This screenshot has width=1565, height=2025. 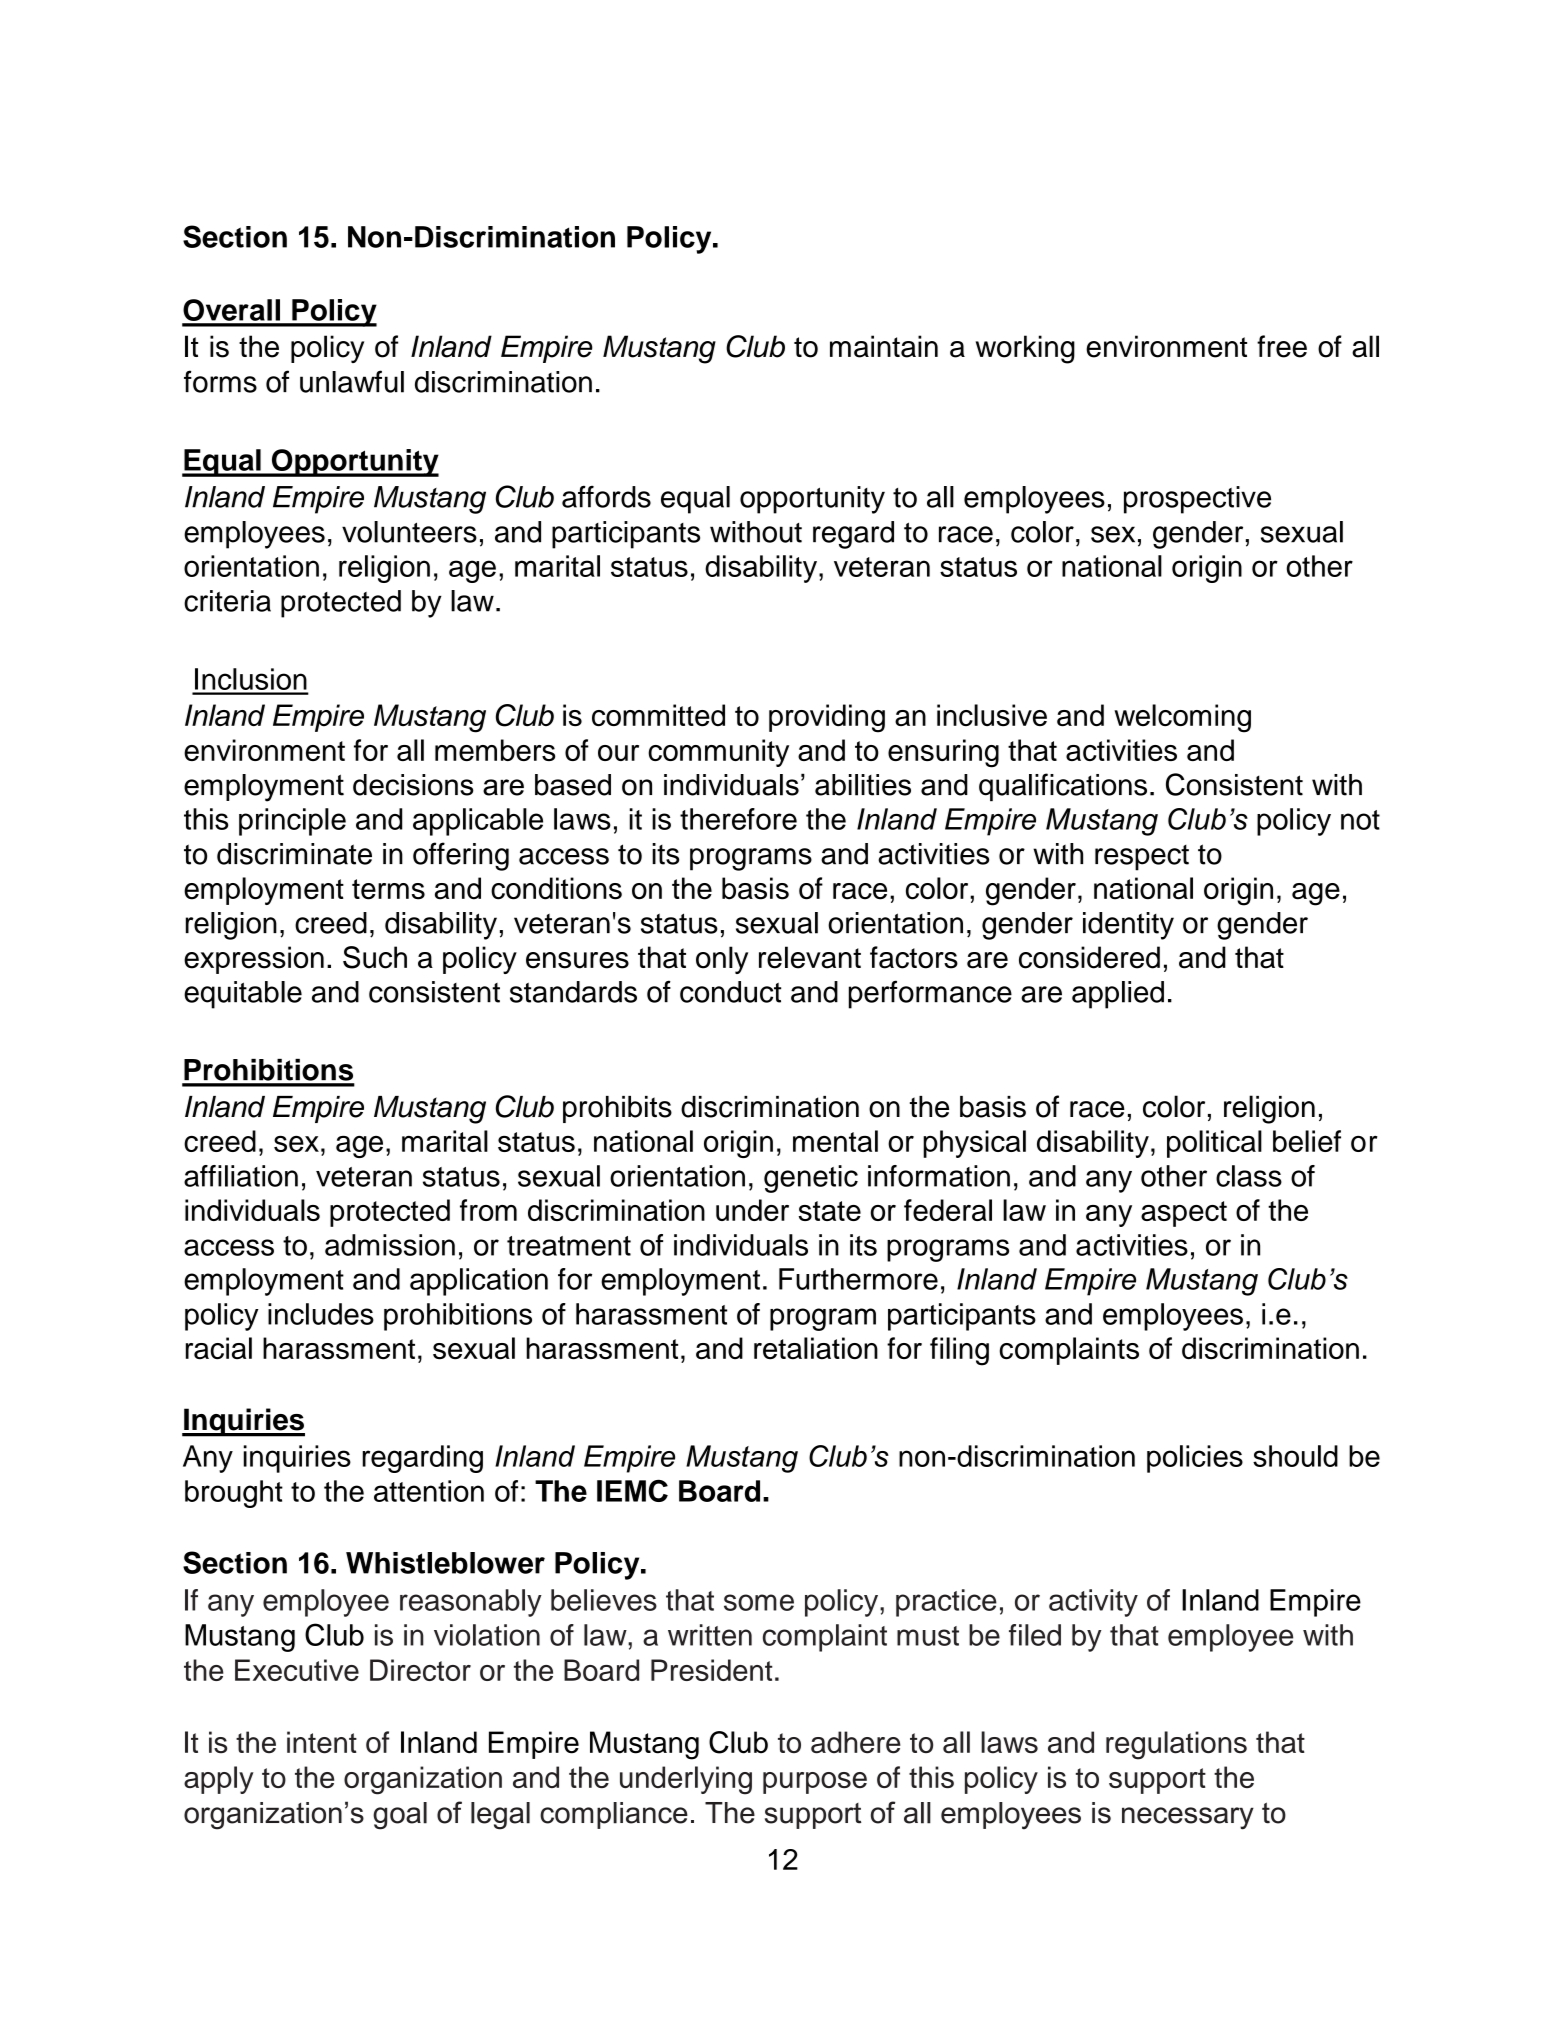 I want to click on equitable, so click(x=243, y=995).
